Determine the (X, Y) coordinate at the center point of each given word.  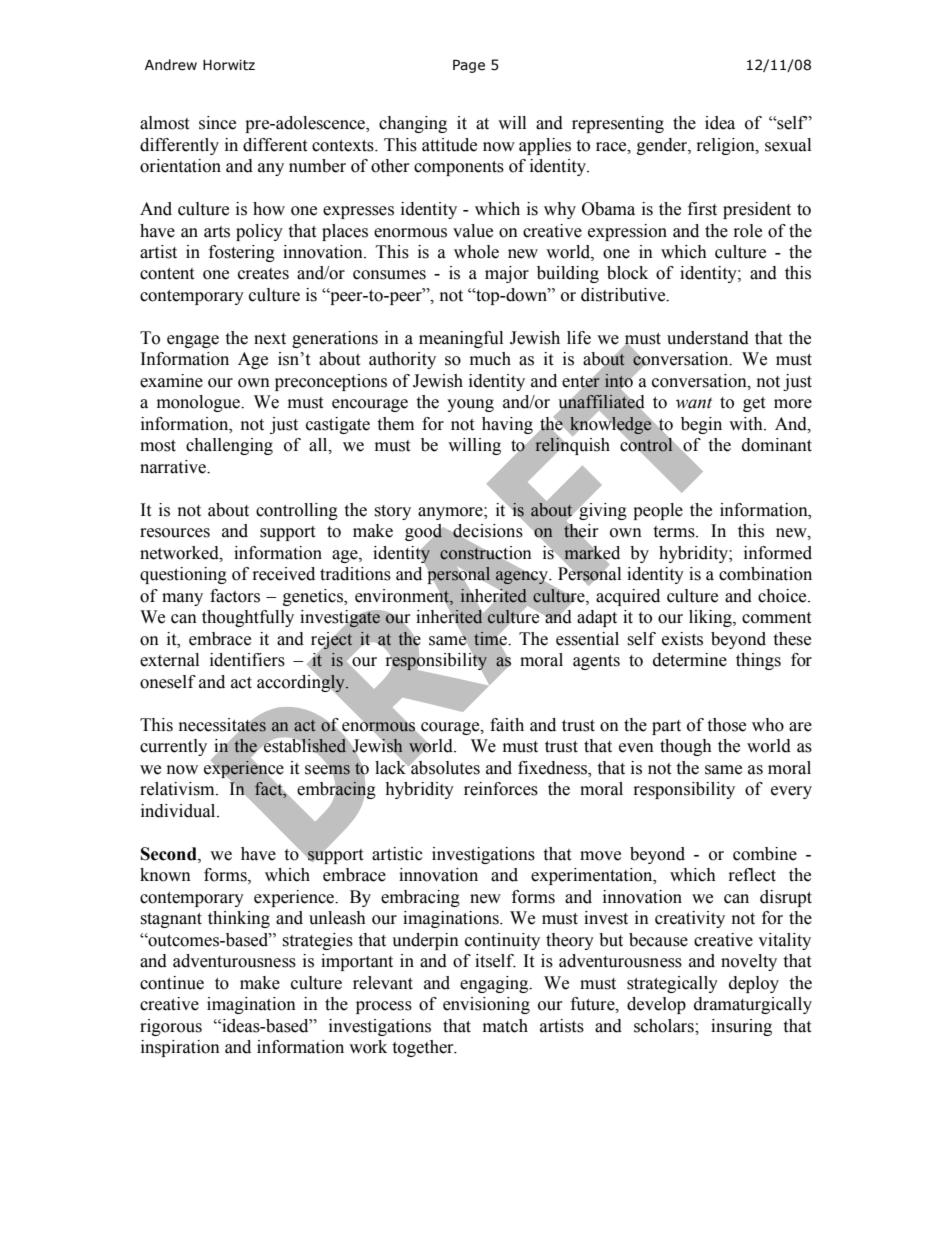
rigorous (171, 1027)
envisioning (486, 1005)
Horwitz (229, 65)
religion (727, 146)
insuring (741, 1027)
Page (469, 66)
